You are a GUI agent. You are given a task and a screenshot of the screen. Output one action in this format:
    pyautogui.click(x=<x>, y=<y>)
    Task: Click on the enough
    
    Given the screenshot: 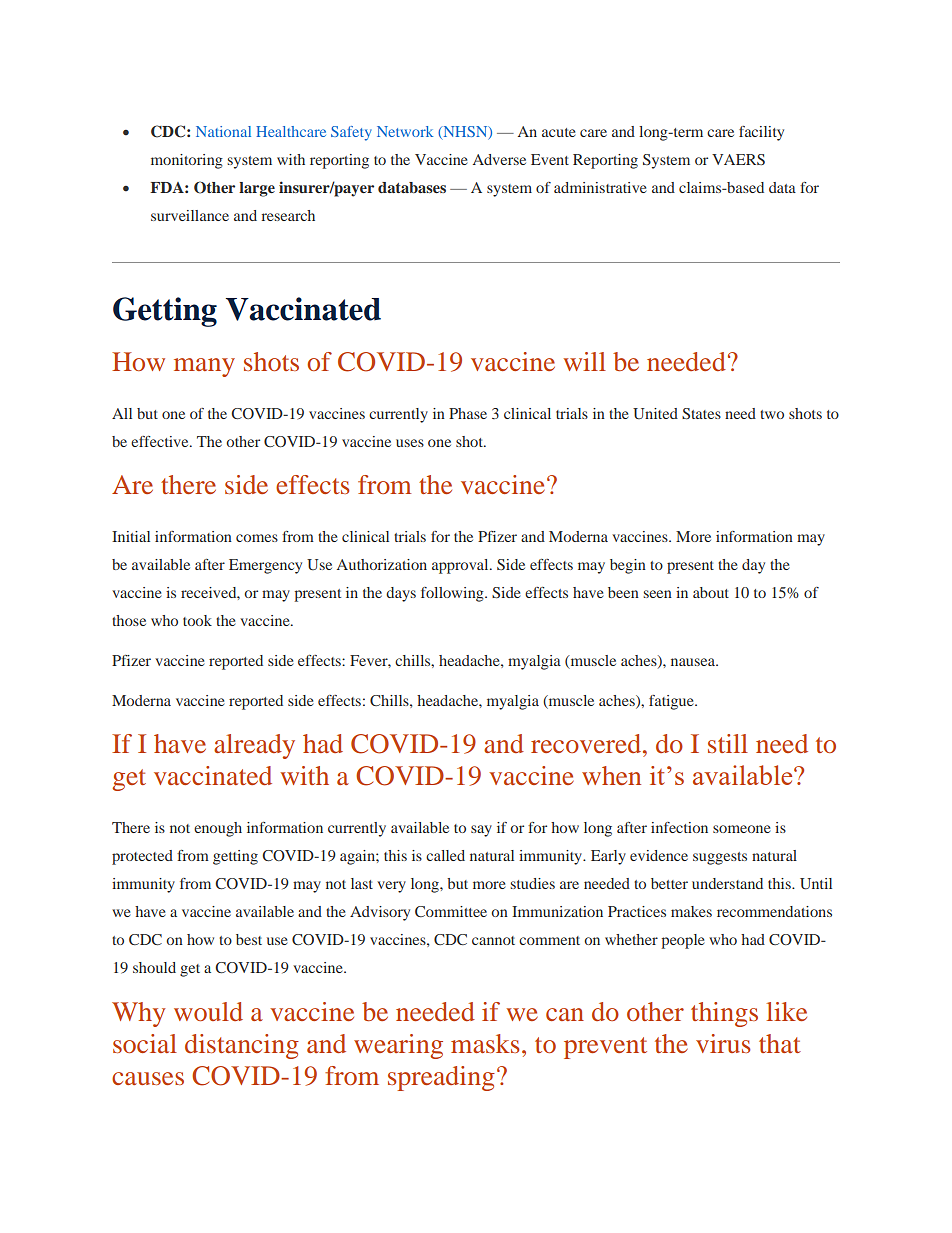 What is the action you would take?
    pyautogui.click(x=218, y=829)
